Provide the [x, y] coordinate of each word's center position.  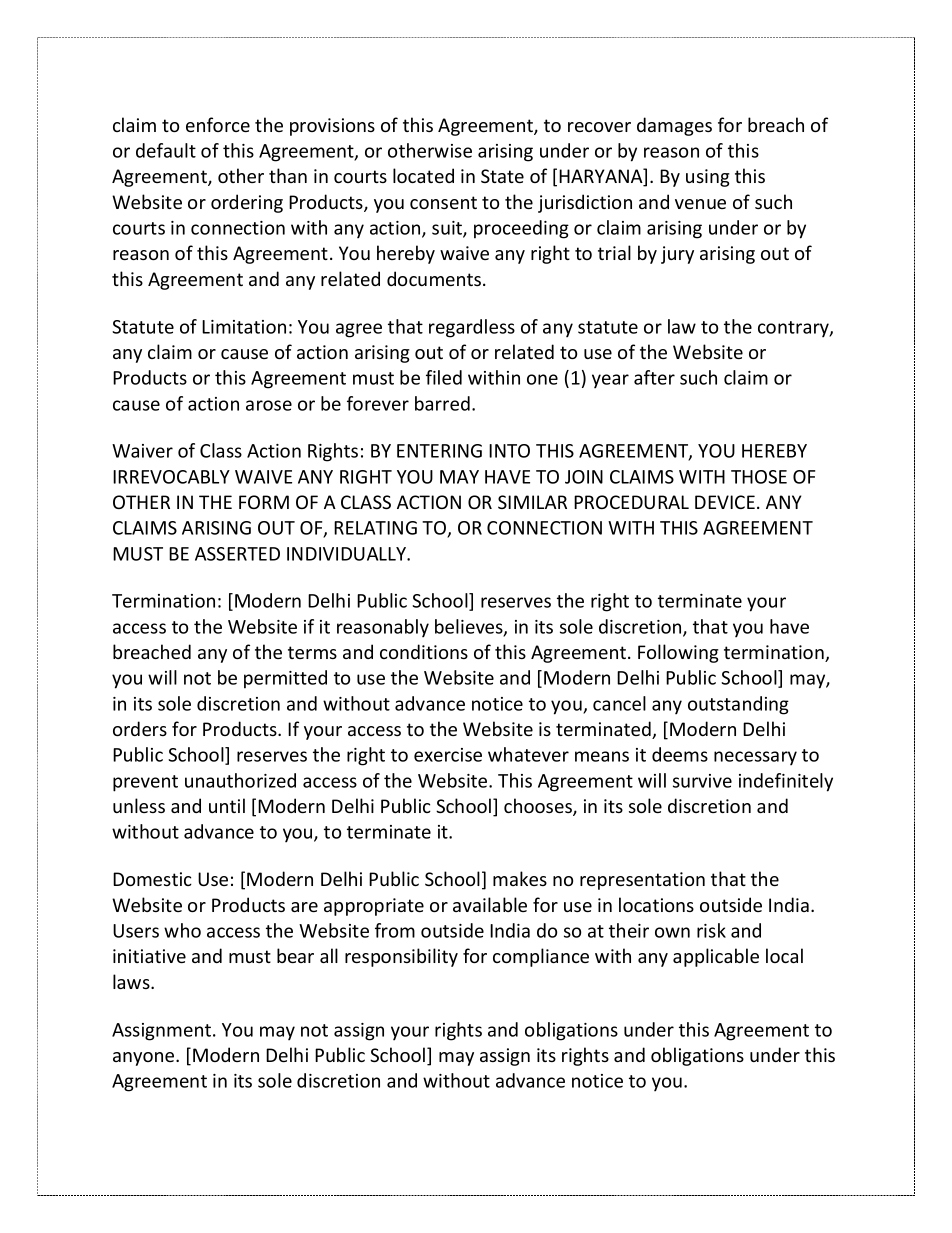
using [708, 178]
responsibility [401, 957]
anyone [145, 1059]
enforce [218, 124]
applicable [716, 957]
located [423, 175]
